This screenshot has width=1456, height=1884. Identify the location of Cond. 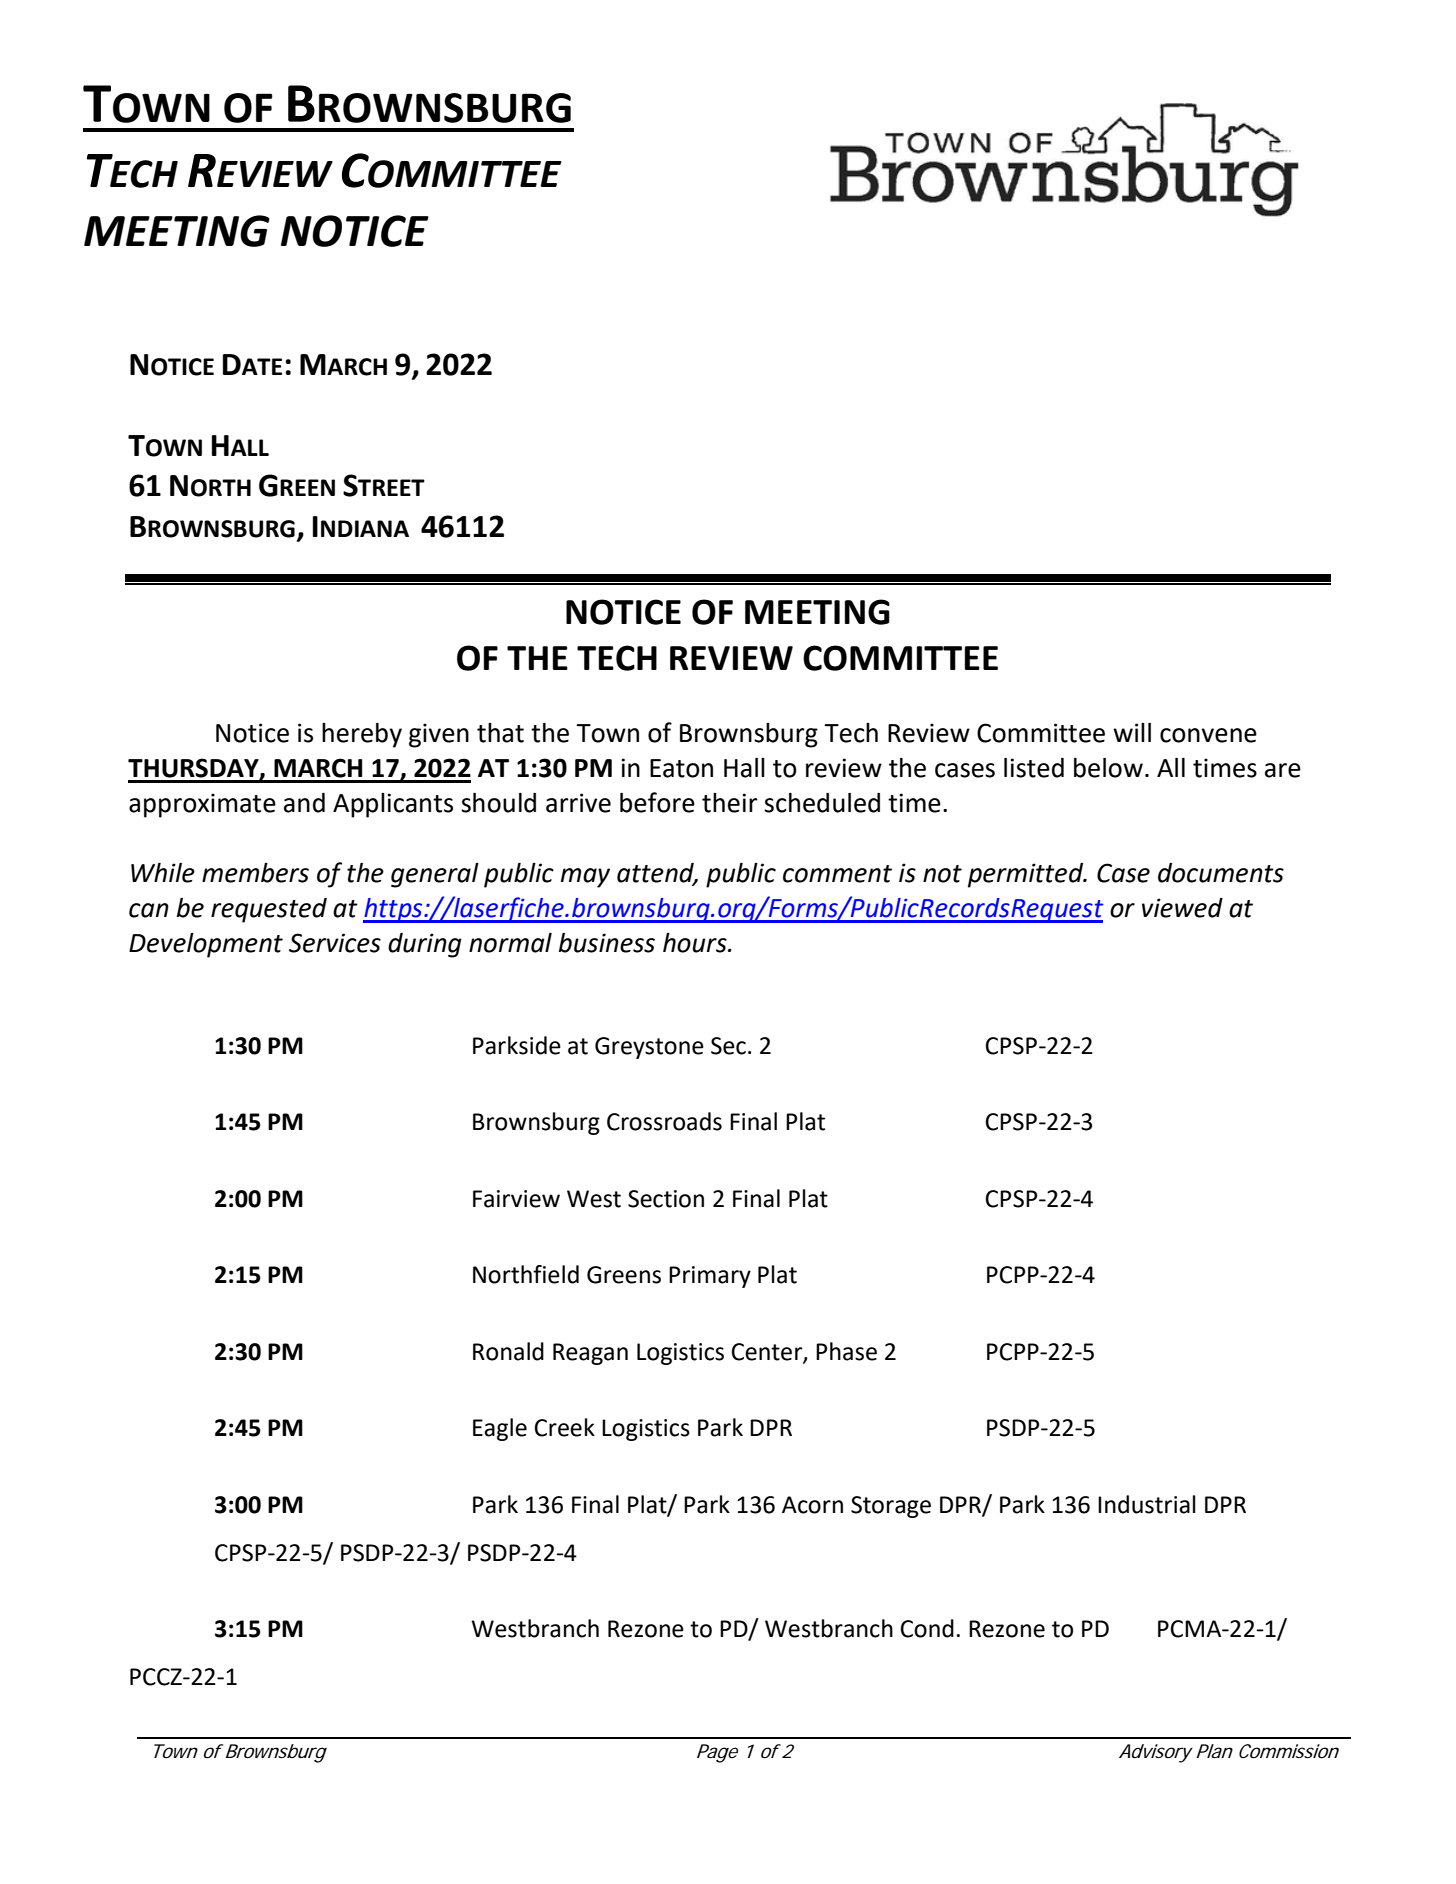
(927, 1628).
